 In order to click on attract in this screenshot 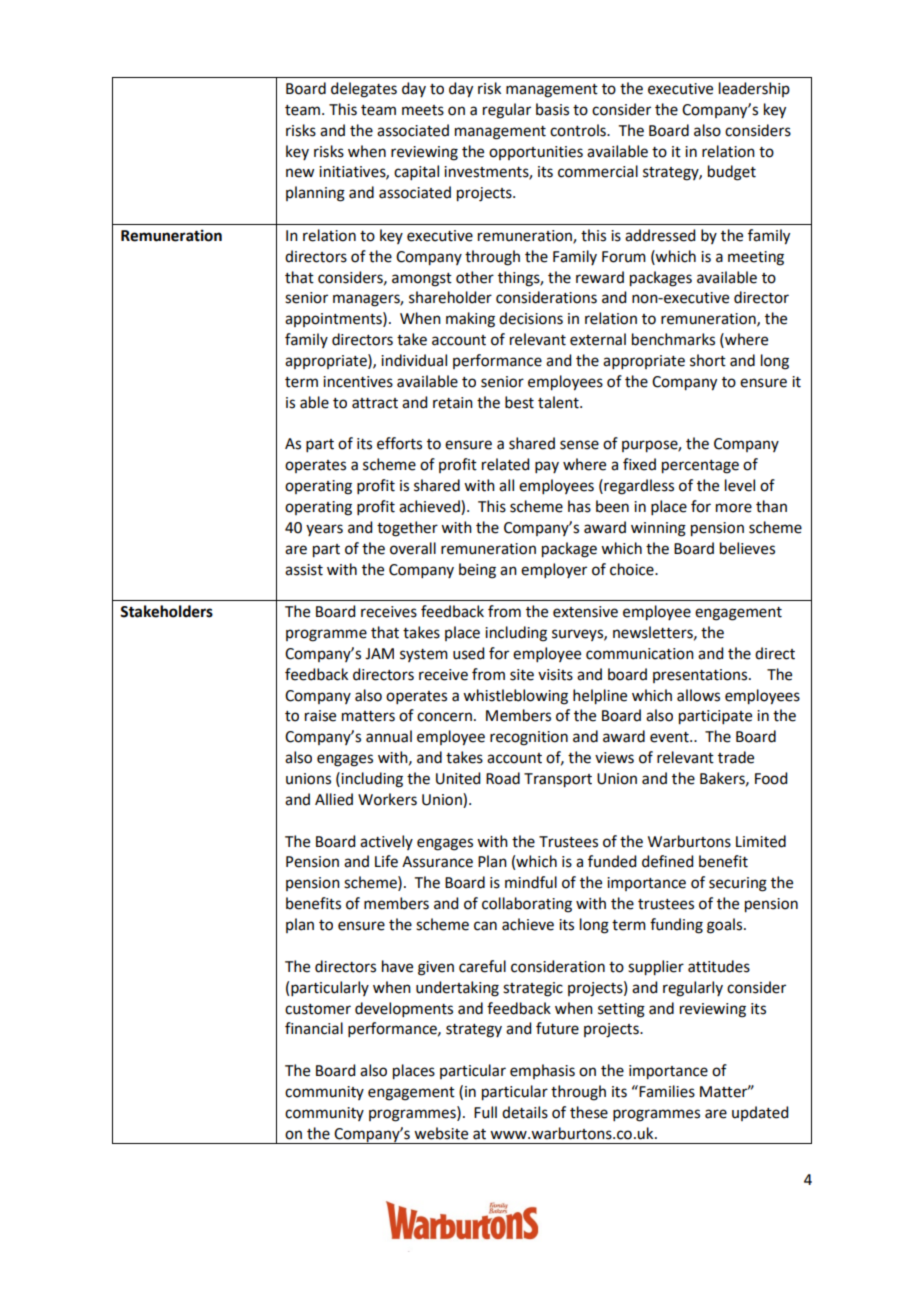, I will do `click(375, 403)`.
